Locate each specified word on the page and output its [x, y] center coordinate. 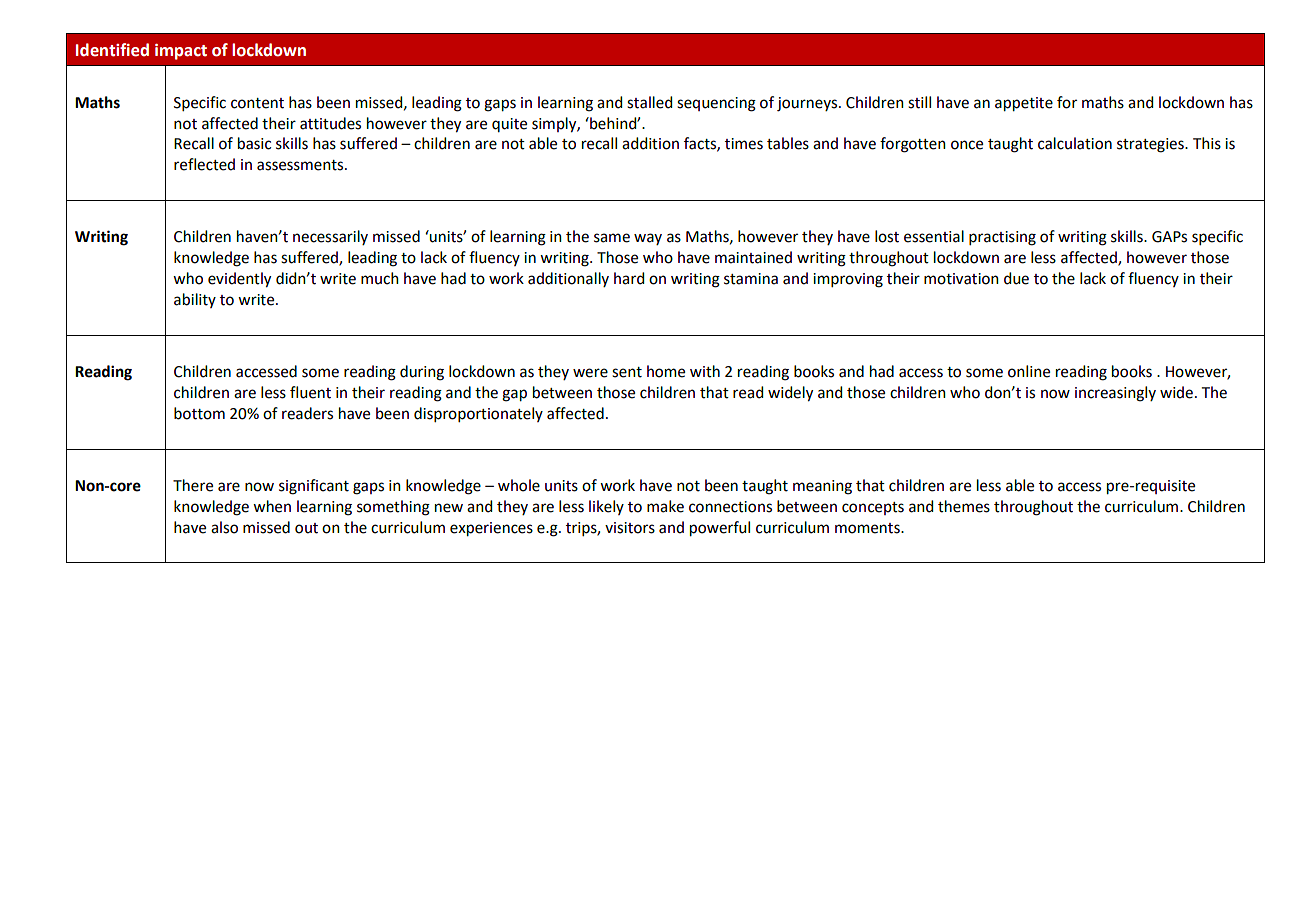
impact [181, 52]
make [665, 506]
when [272, 506]
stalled [649, 102]
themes [964, 506]
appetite [1024, 104]
